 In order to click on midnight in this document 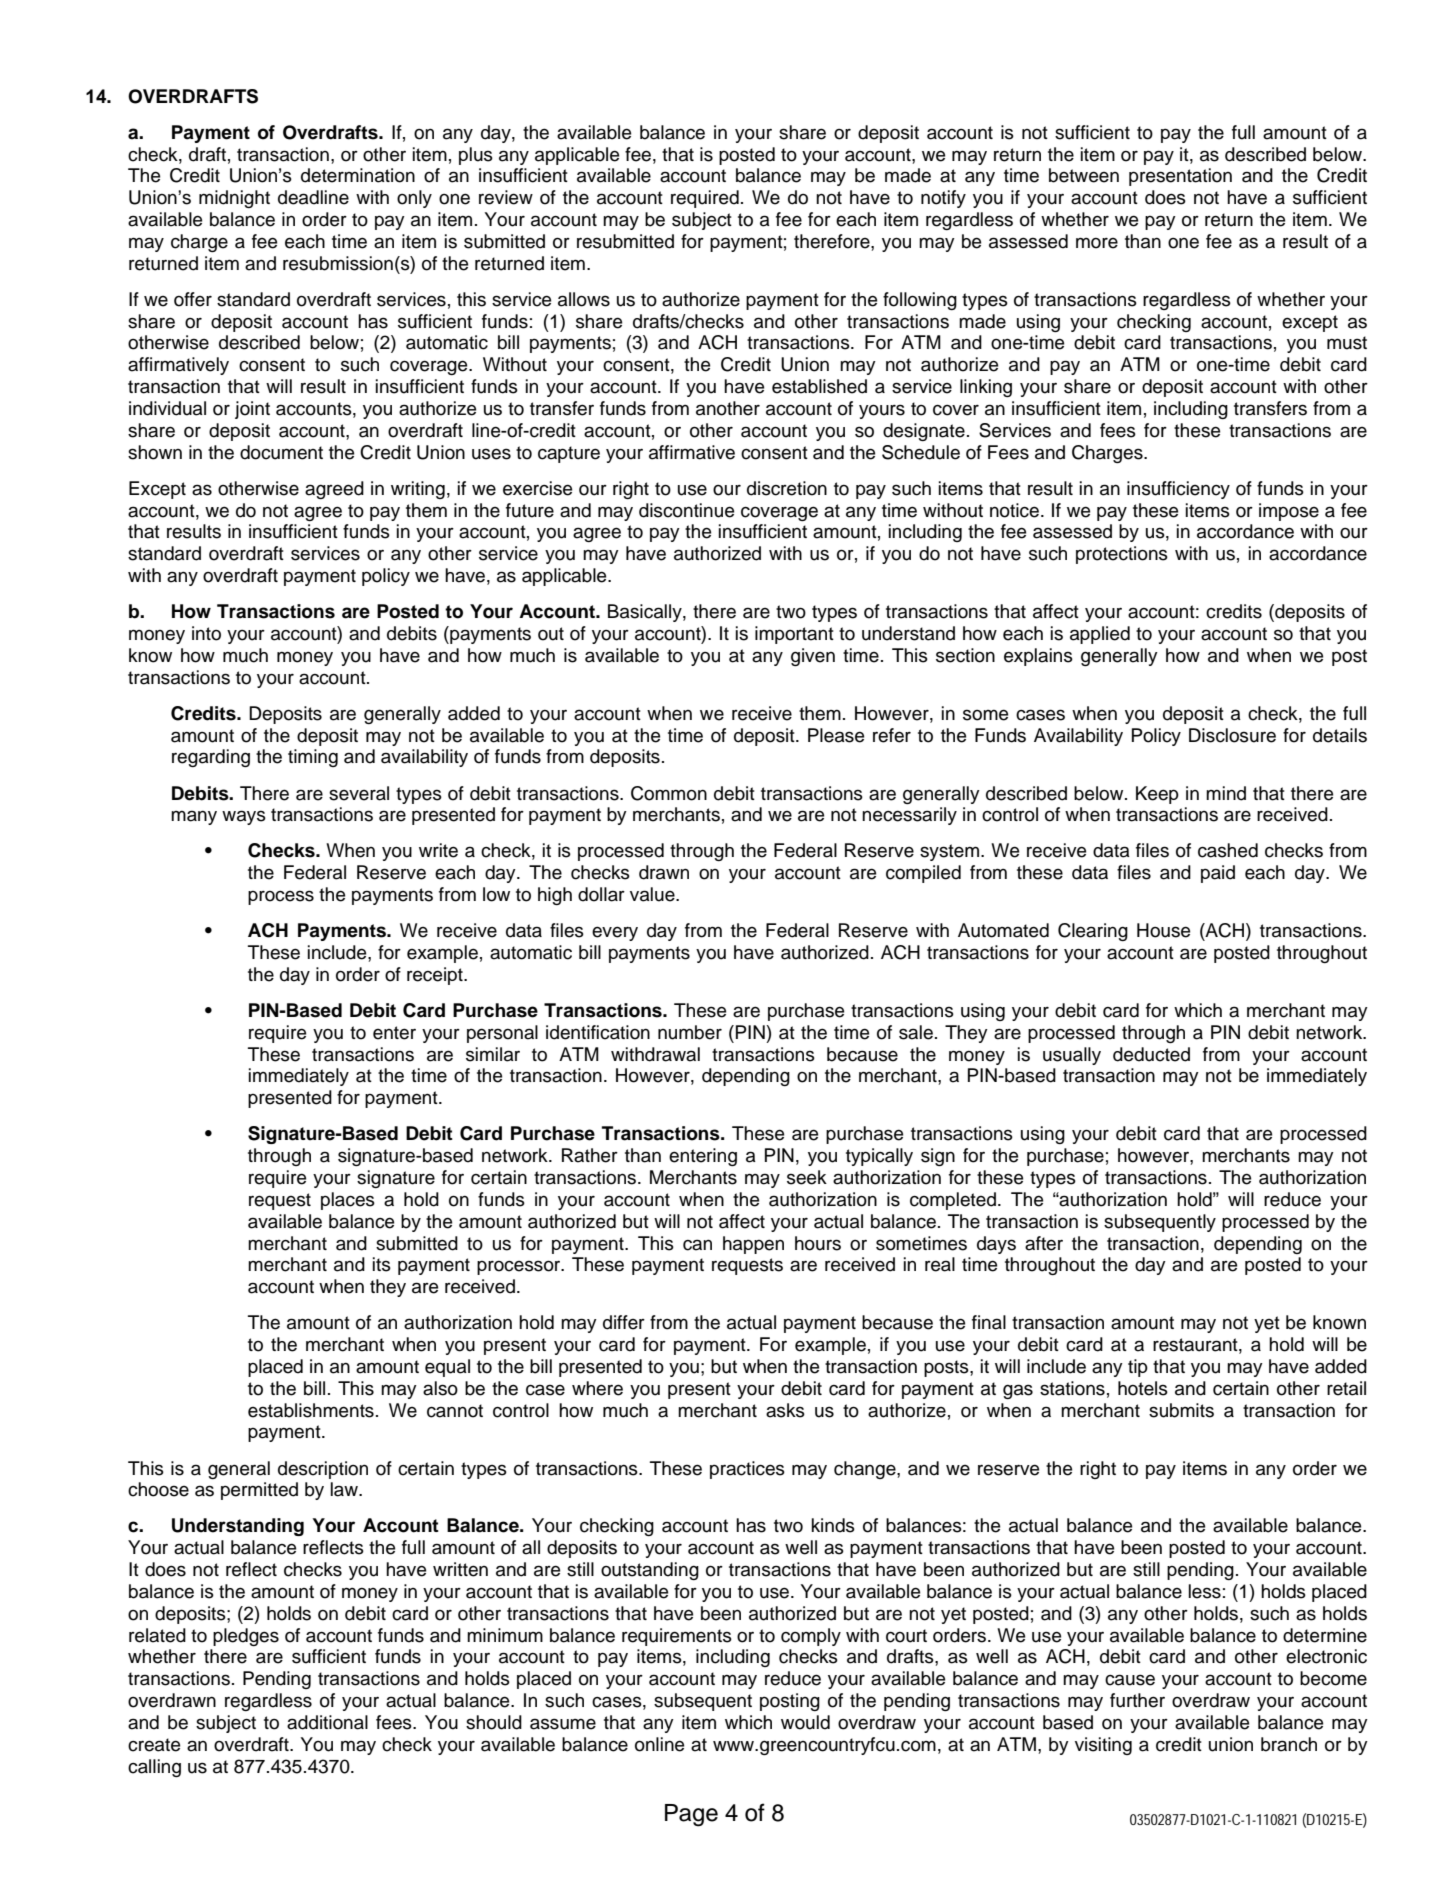, I will do `click(234, 199)`.
